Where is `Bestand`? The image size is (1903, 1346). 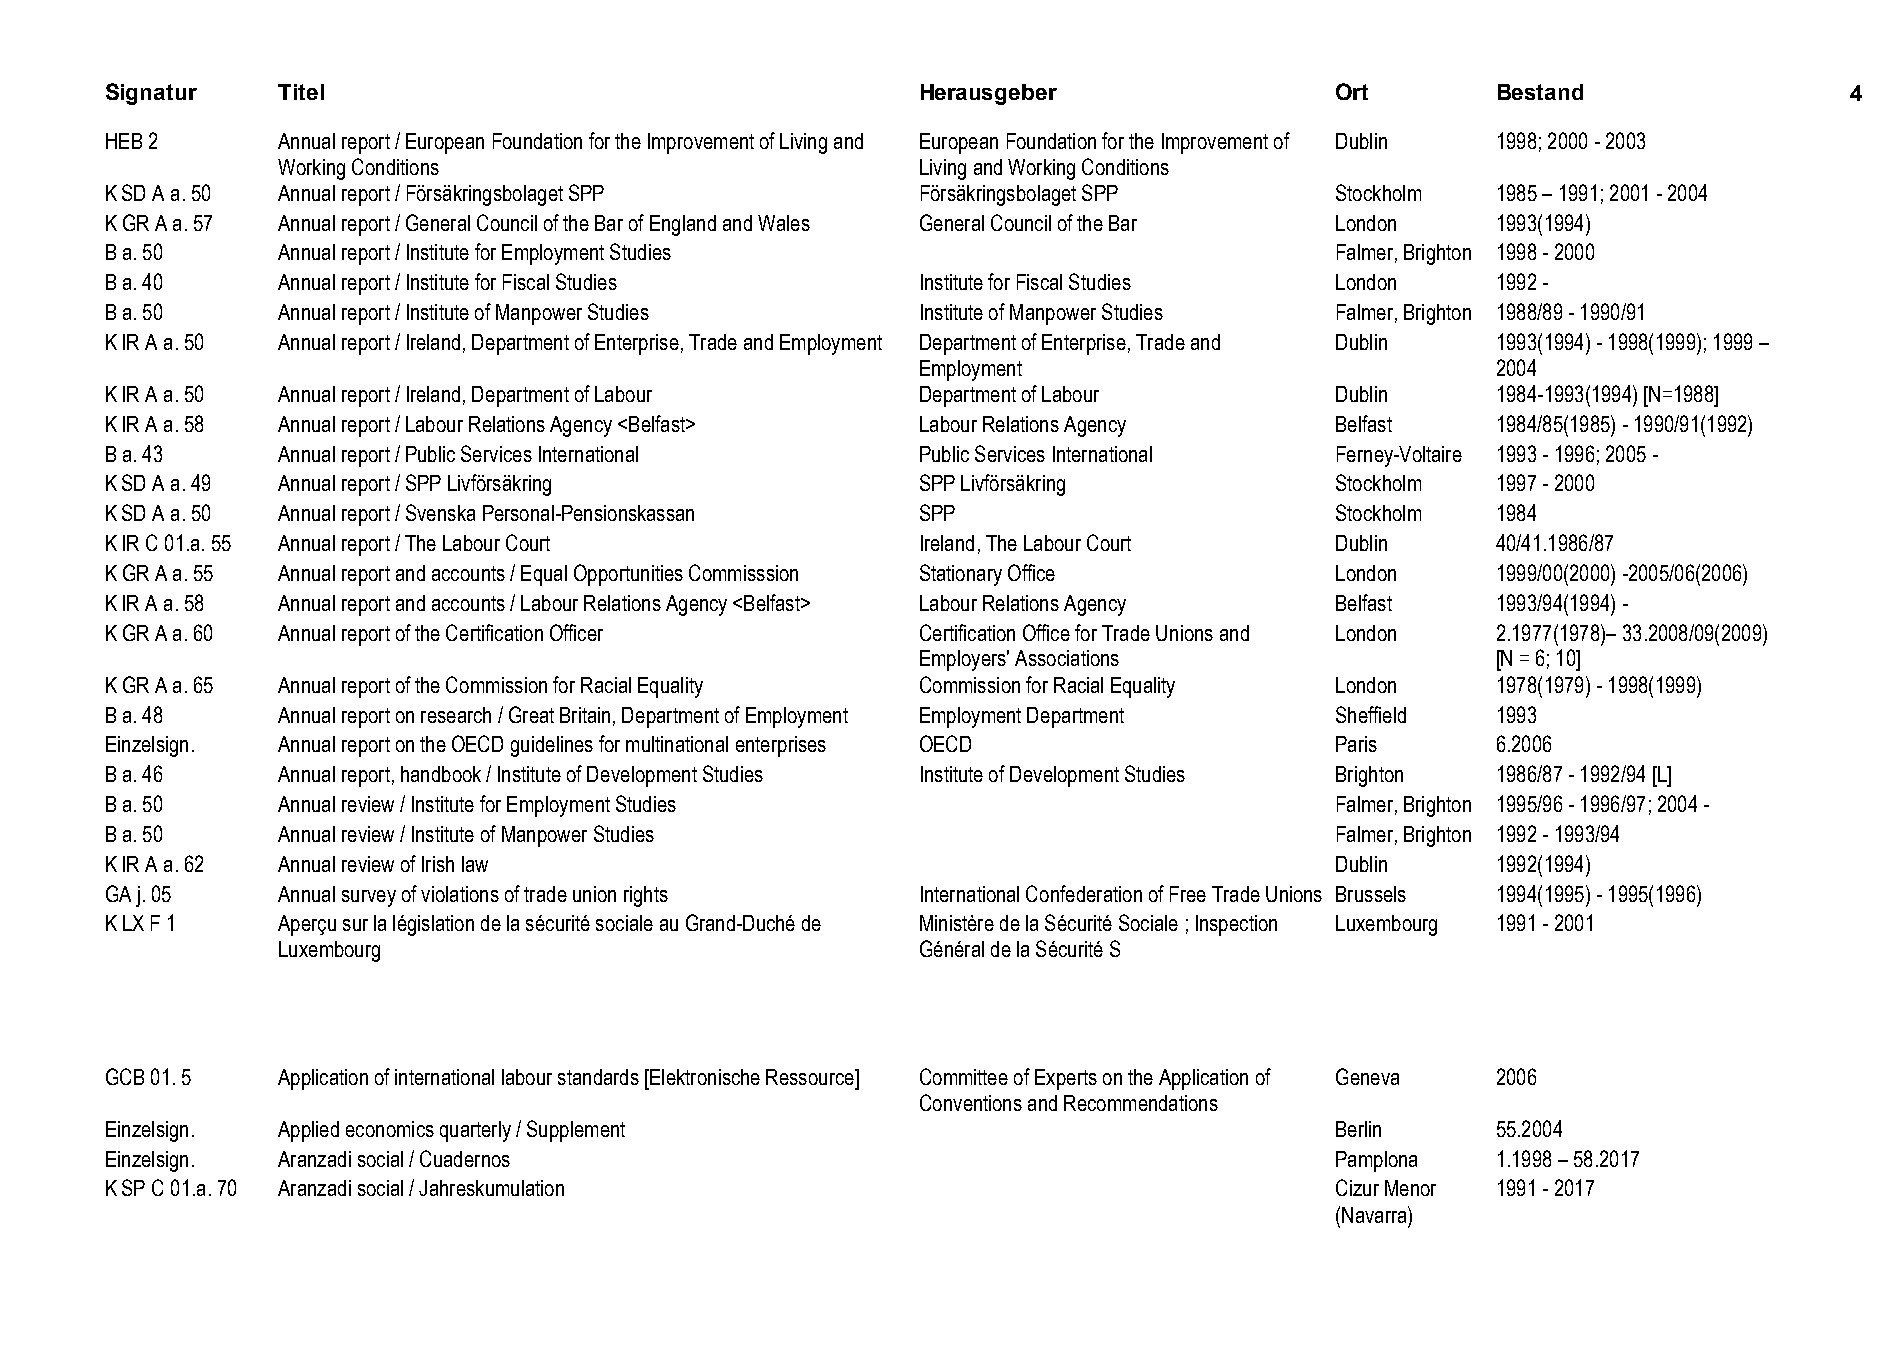 Bestand is located at coordinates (1540, 92).
